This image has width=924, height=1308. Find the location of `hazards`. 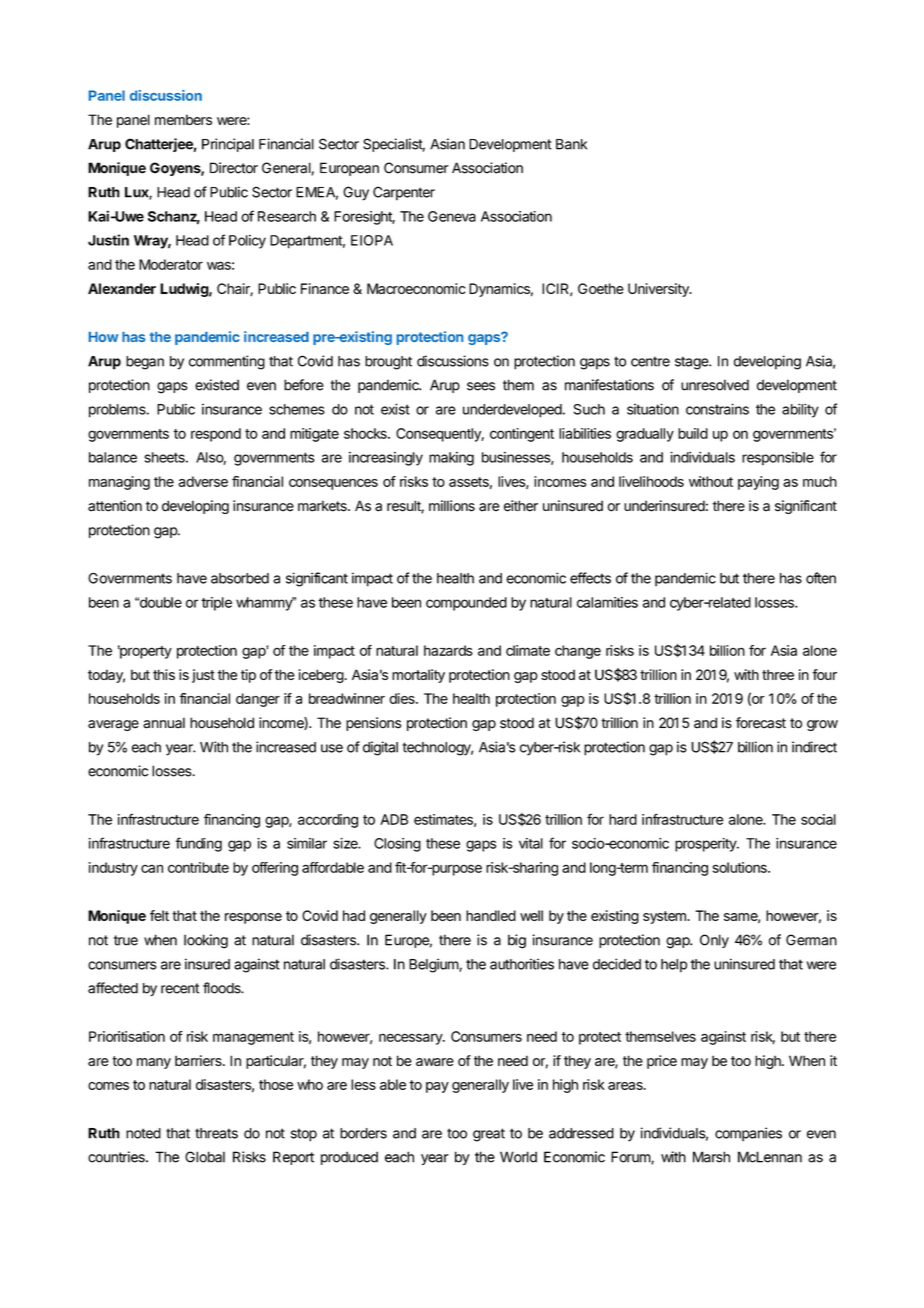

hazards is located at coordinates (448, 650).
